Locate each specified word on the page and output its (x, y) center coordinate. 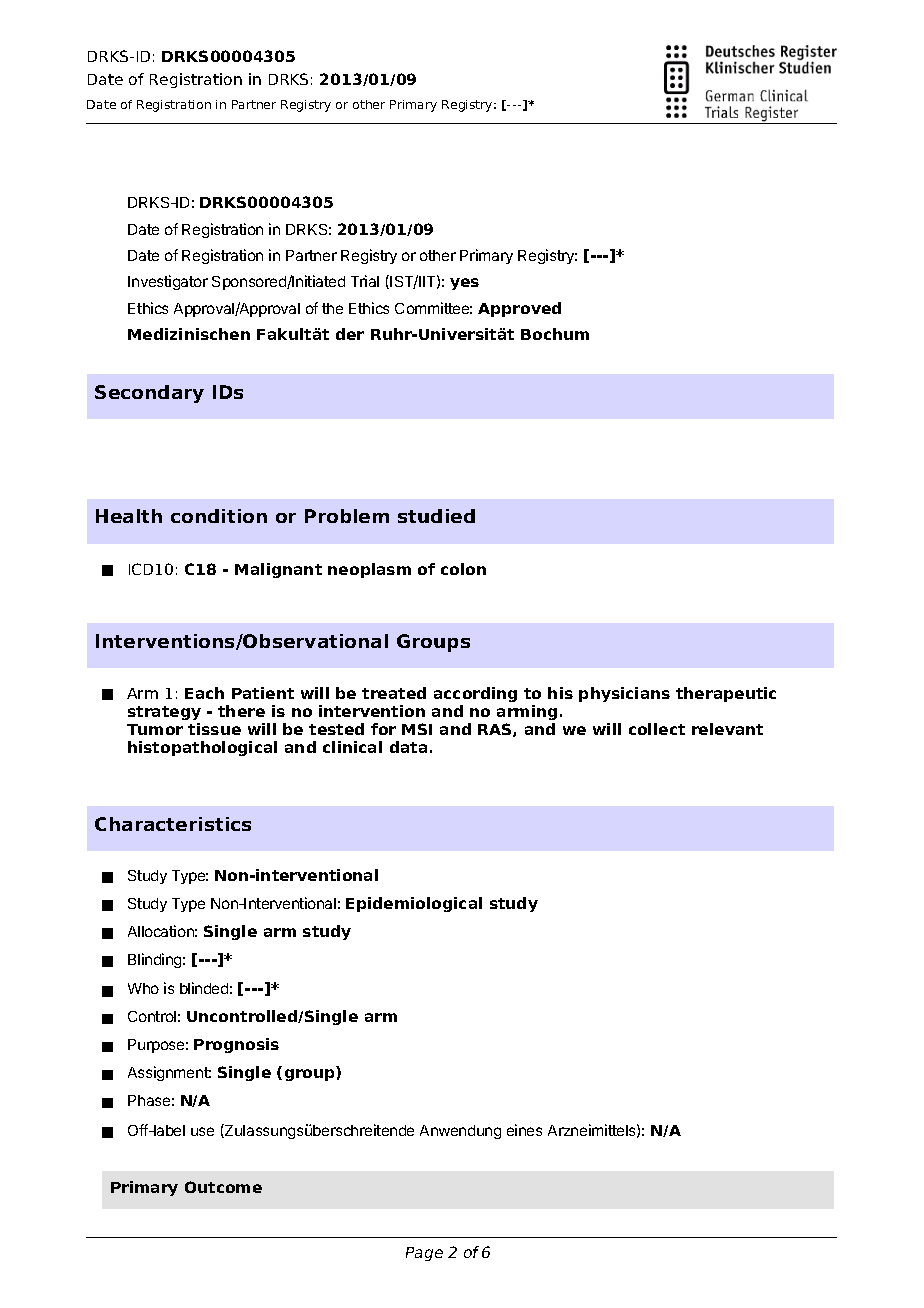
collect (657, 729)
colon (463, 569)
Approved (519, 309)
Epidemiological (414, 904)
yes (464, 284)
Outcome (223, 1187)
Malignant (278, 570)
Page (424, 1254)
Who (143, 988)
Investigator (168, 282)
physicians (624, 694)
